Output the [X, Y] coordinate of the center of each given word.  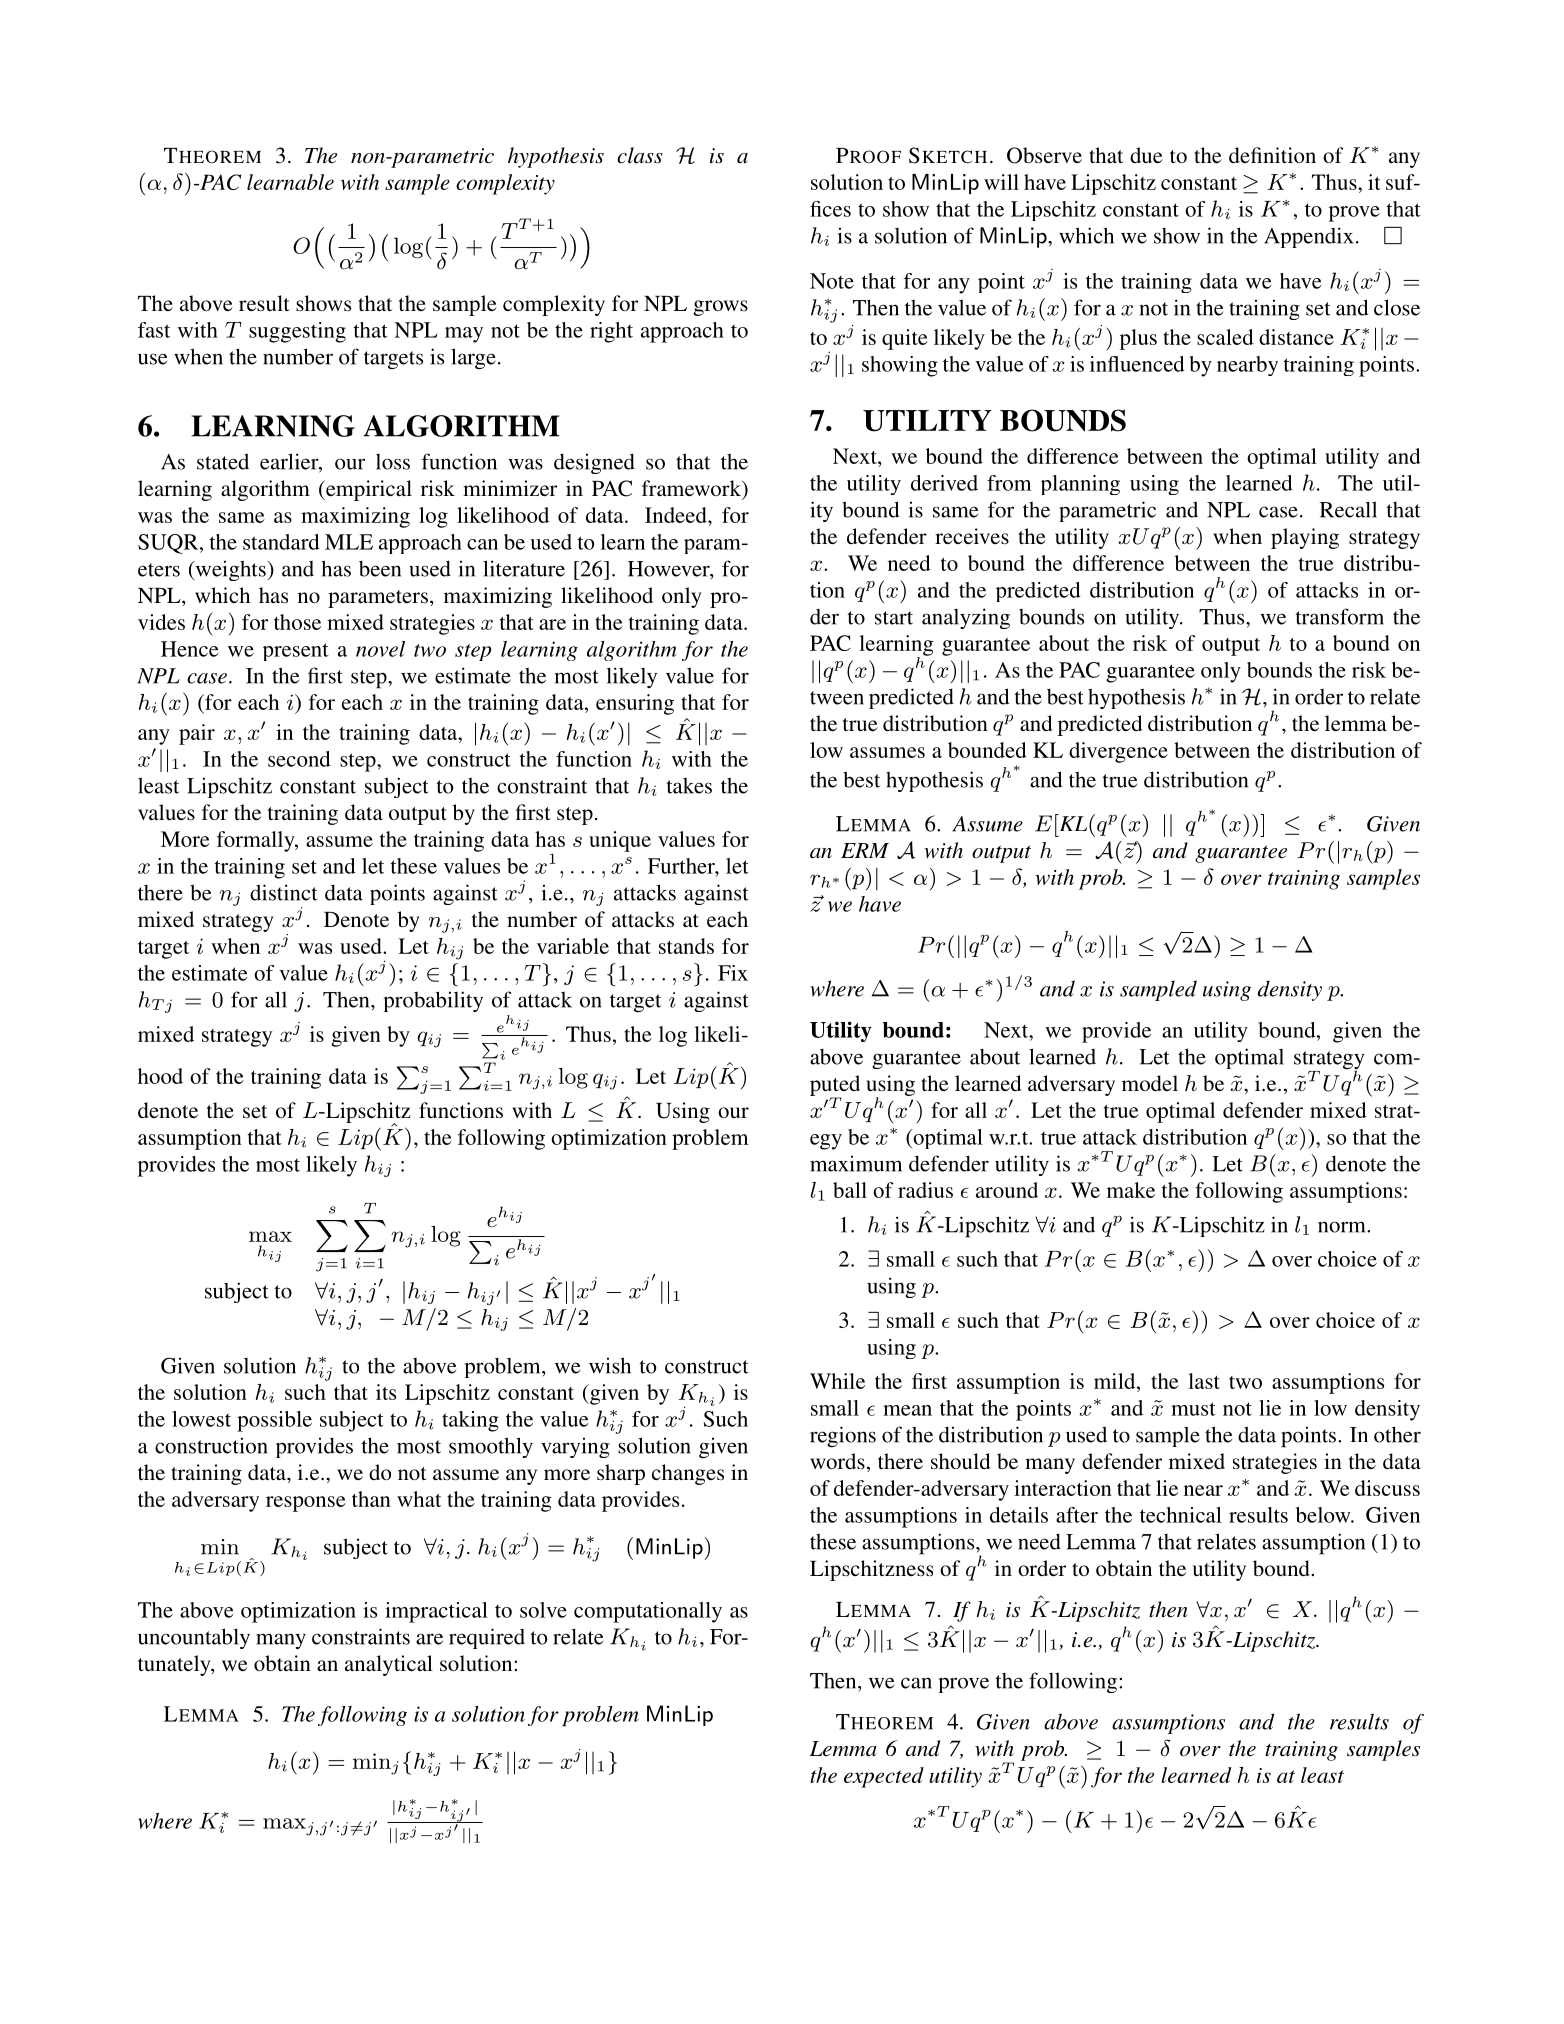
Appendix [1308, 237]
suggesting [297, 332]
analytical [389, 1665]
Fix [733, 973]
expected [884, 1777]
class [640, 155]
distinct [284, 892]
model [1150, 1083]
